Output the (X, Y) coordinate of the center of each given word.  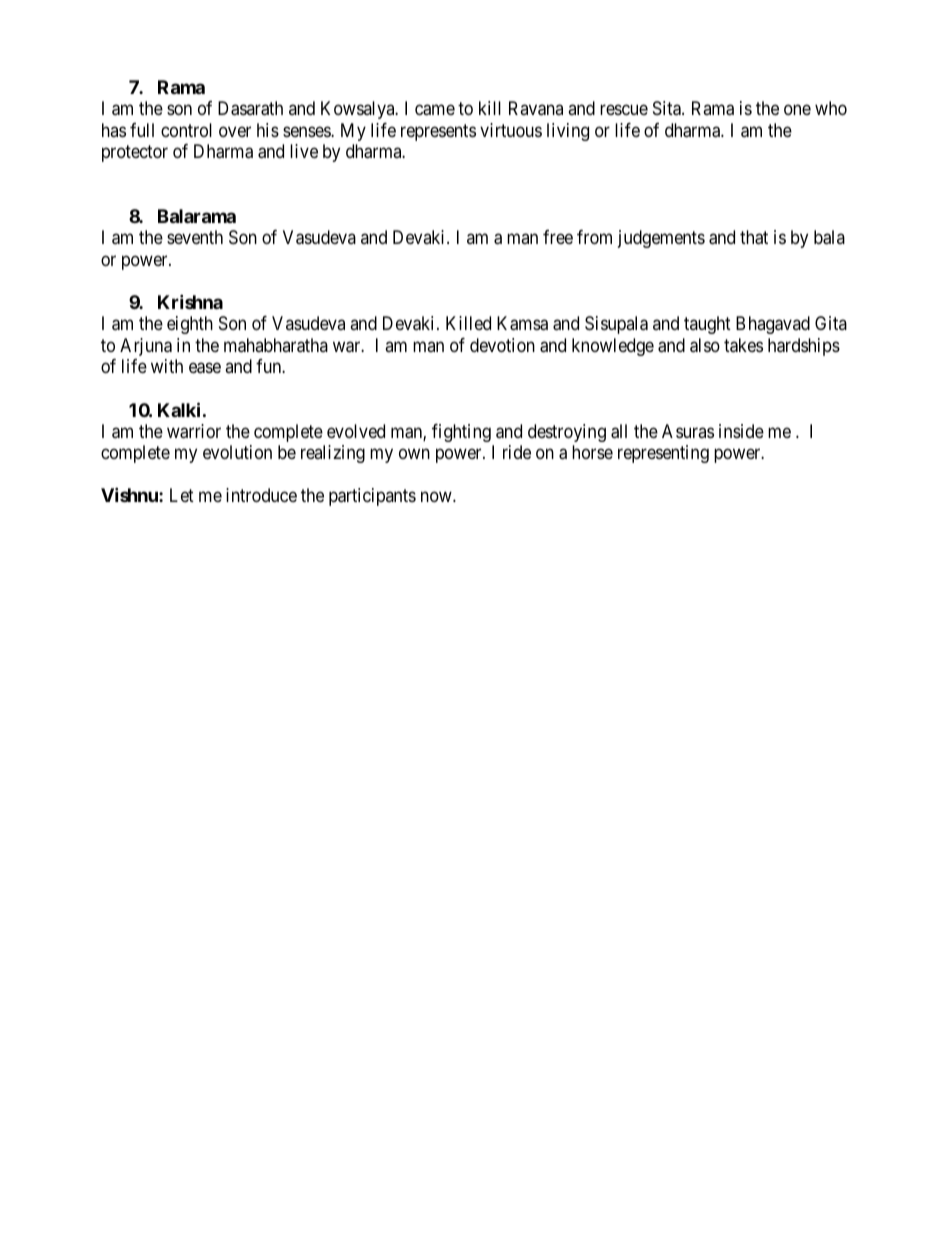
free (558, 237)
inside (741, 431)
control (186, 130)
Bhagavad (773, 325)
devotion (502, 345)
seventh (195, 237)
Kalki (179, 409)
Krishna (190, 301)
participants (372, 497)
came (435, 110)
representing (663, 454)
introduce (261, 495)
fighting (461, 433)
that (754, 237)
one (797, 110)
